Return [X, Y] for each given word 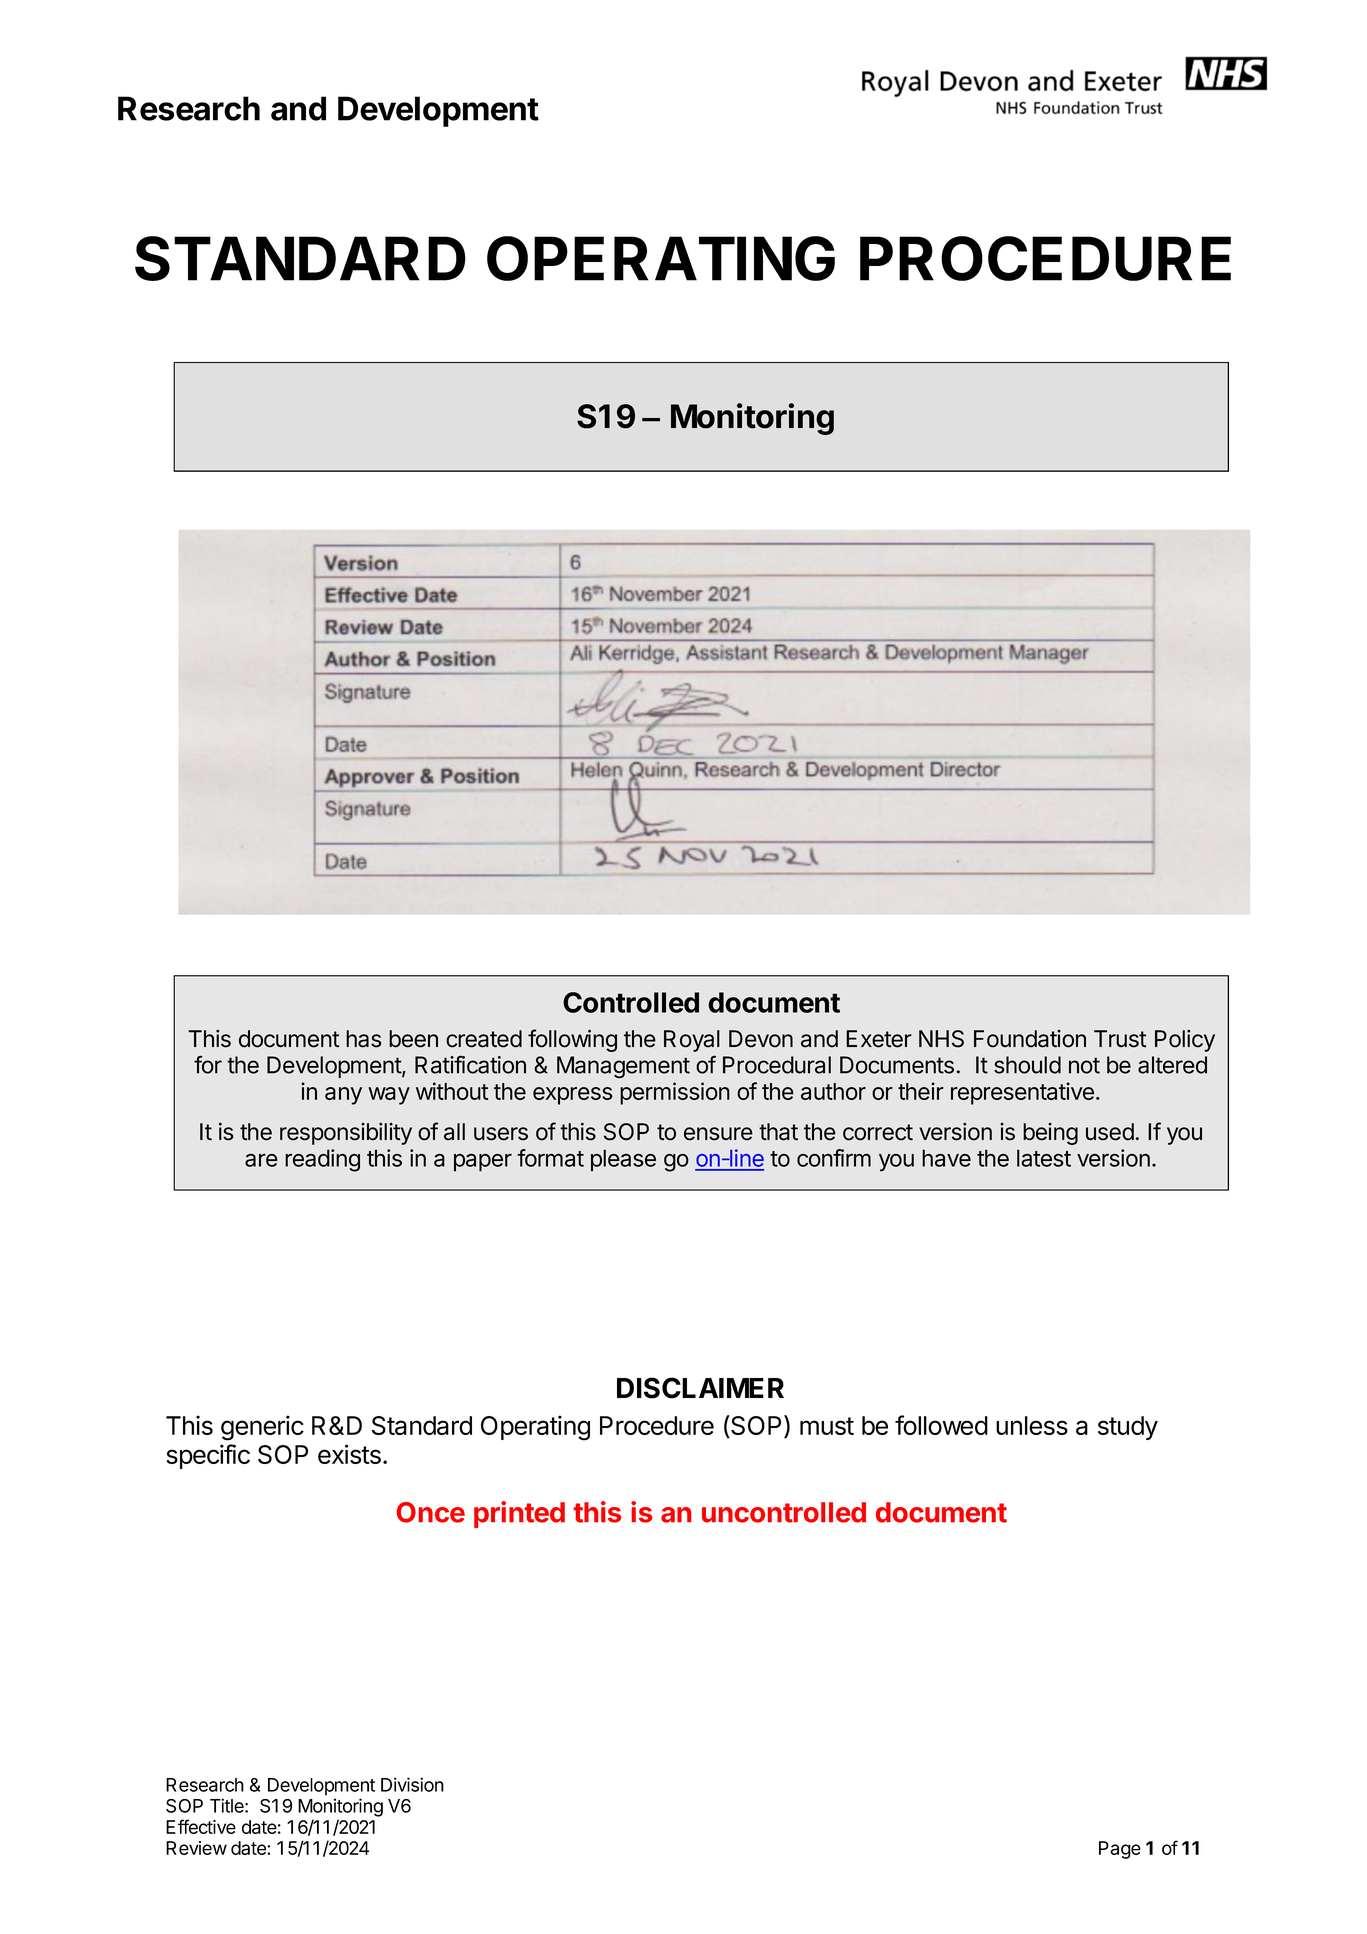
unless [1032, 1425]
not [1084, 1065]
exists [349, 1454]
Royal [692, 1041]
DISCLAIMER [700, 1388]
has [364, 1039]
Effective [201, 1826]
